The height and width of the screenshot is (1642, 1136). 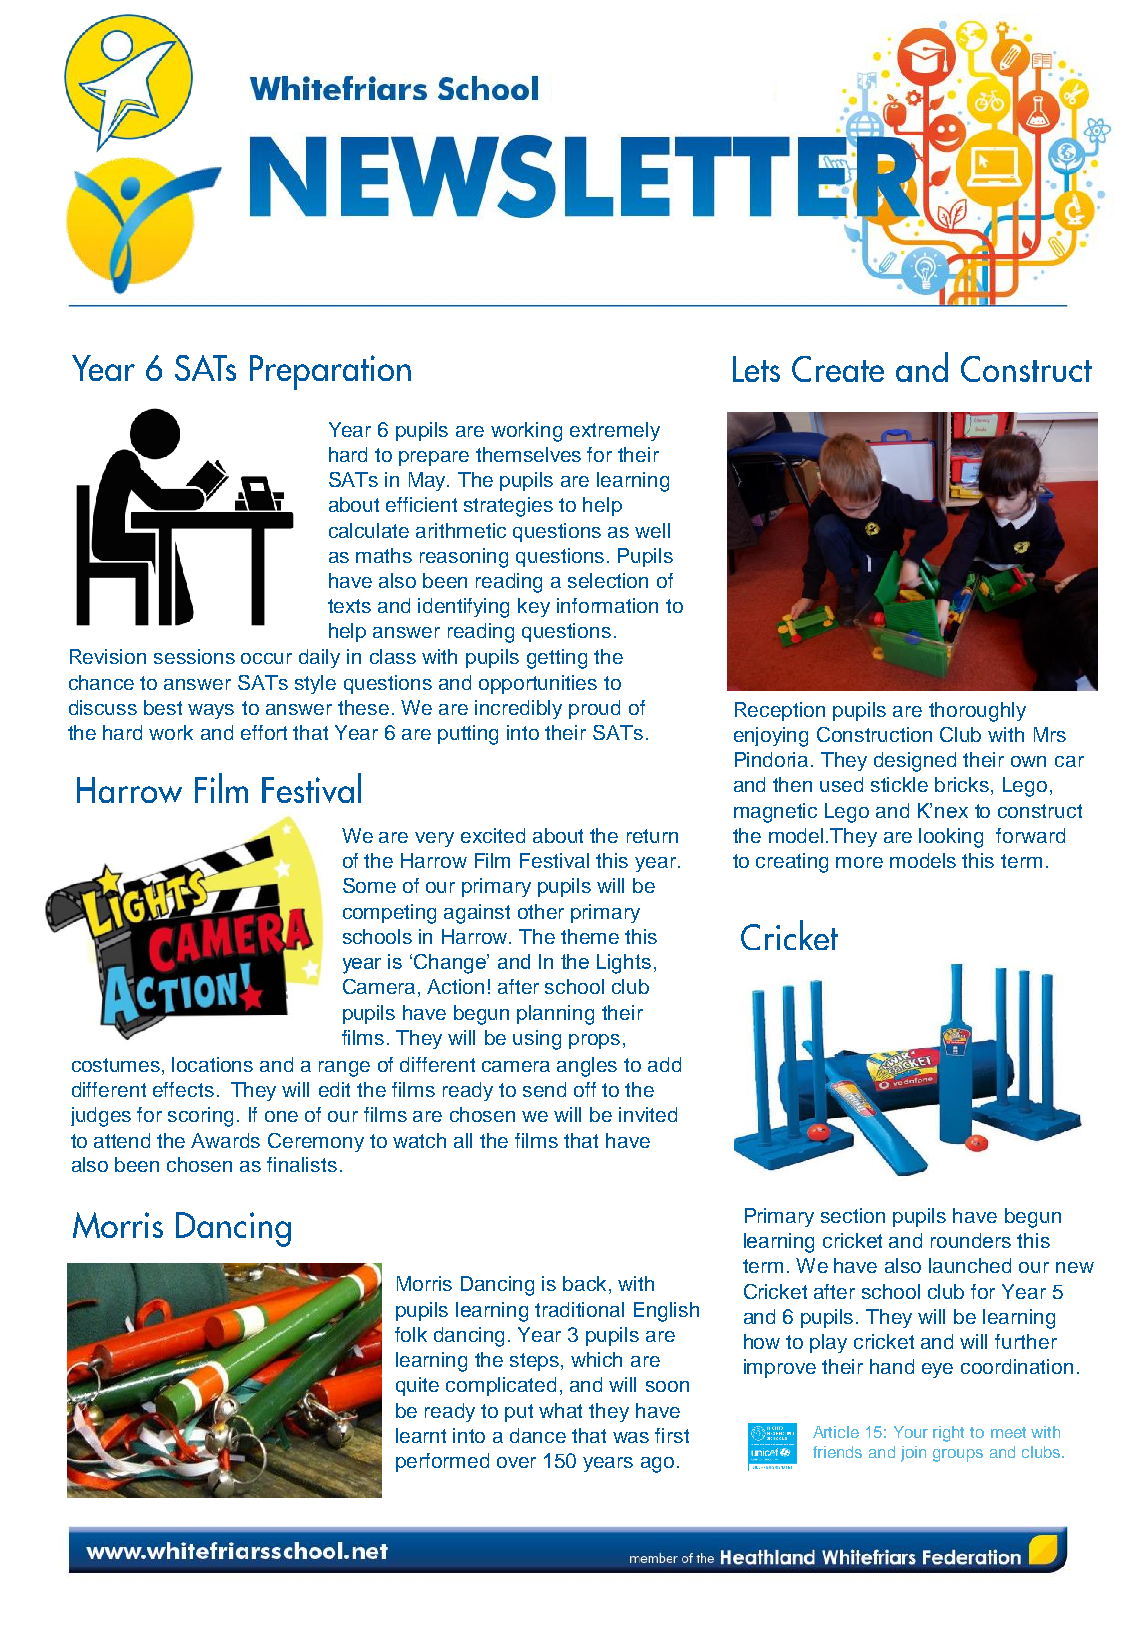 What do you see at coordinates (369, 530) in the screenshot?
I see `calculate` at bounding box center [369, 530].
